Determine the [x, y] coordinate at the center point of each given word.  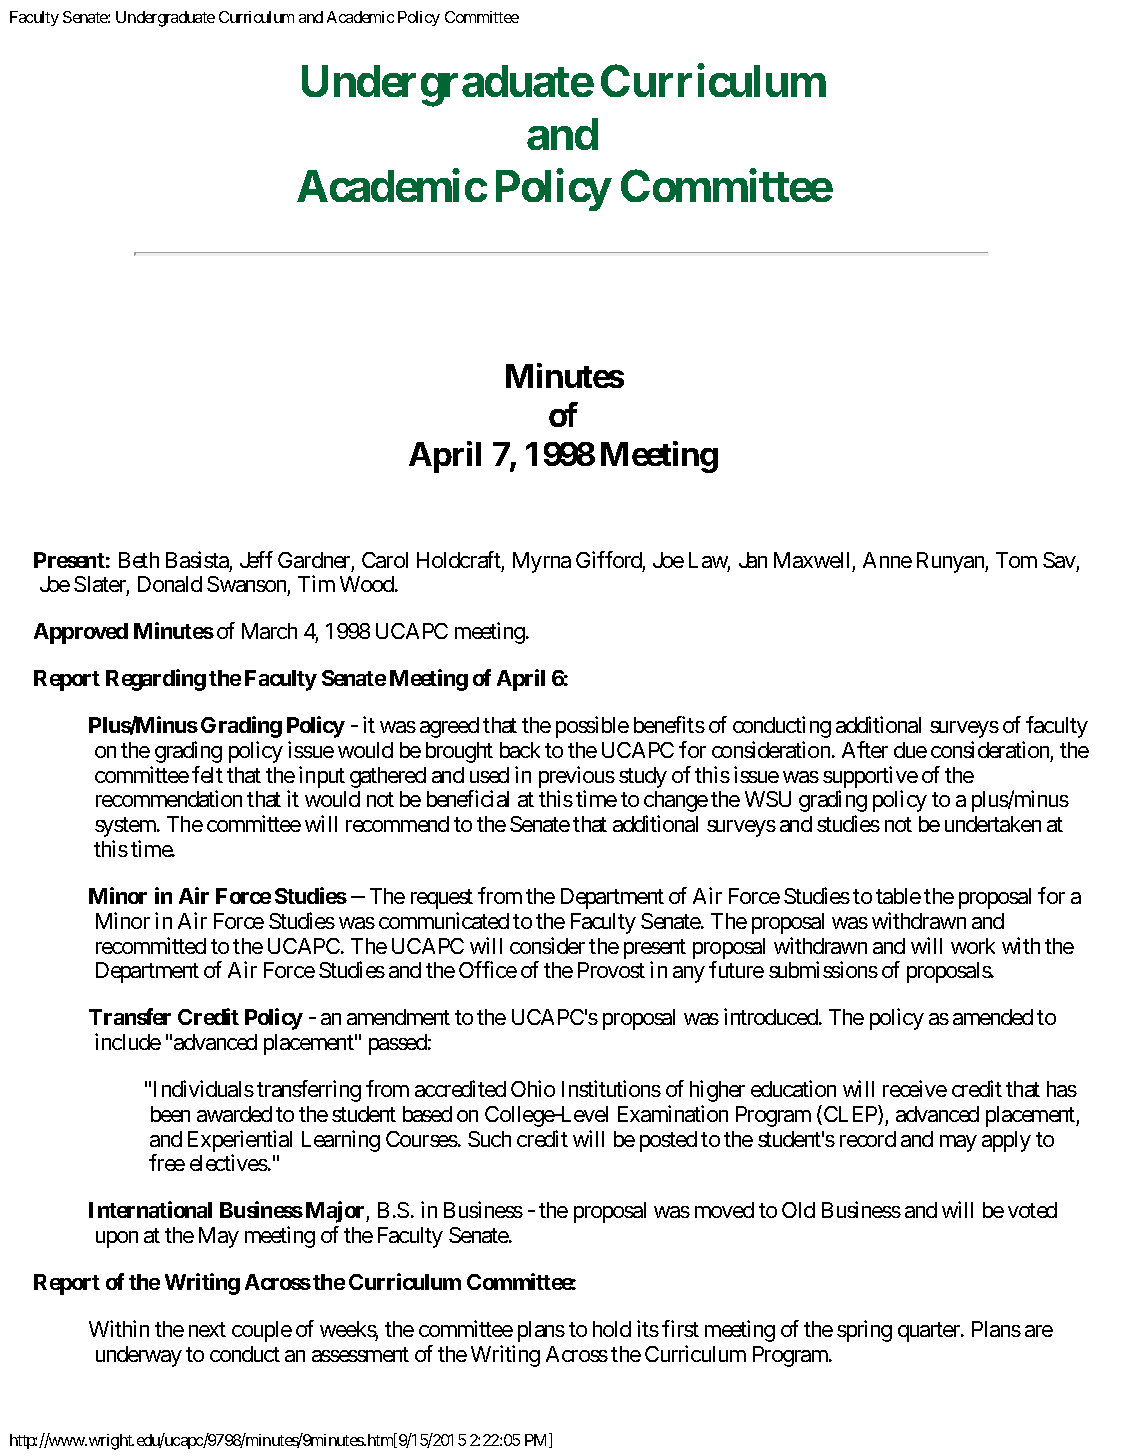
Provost [611, 970]
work [973, 946]
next [207, 1329]
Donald [170, 584]
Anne [887, 560]
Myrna [542, 562]
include [128, 1041]
